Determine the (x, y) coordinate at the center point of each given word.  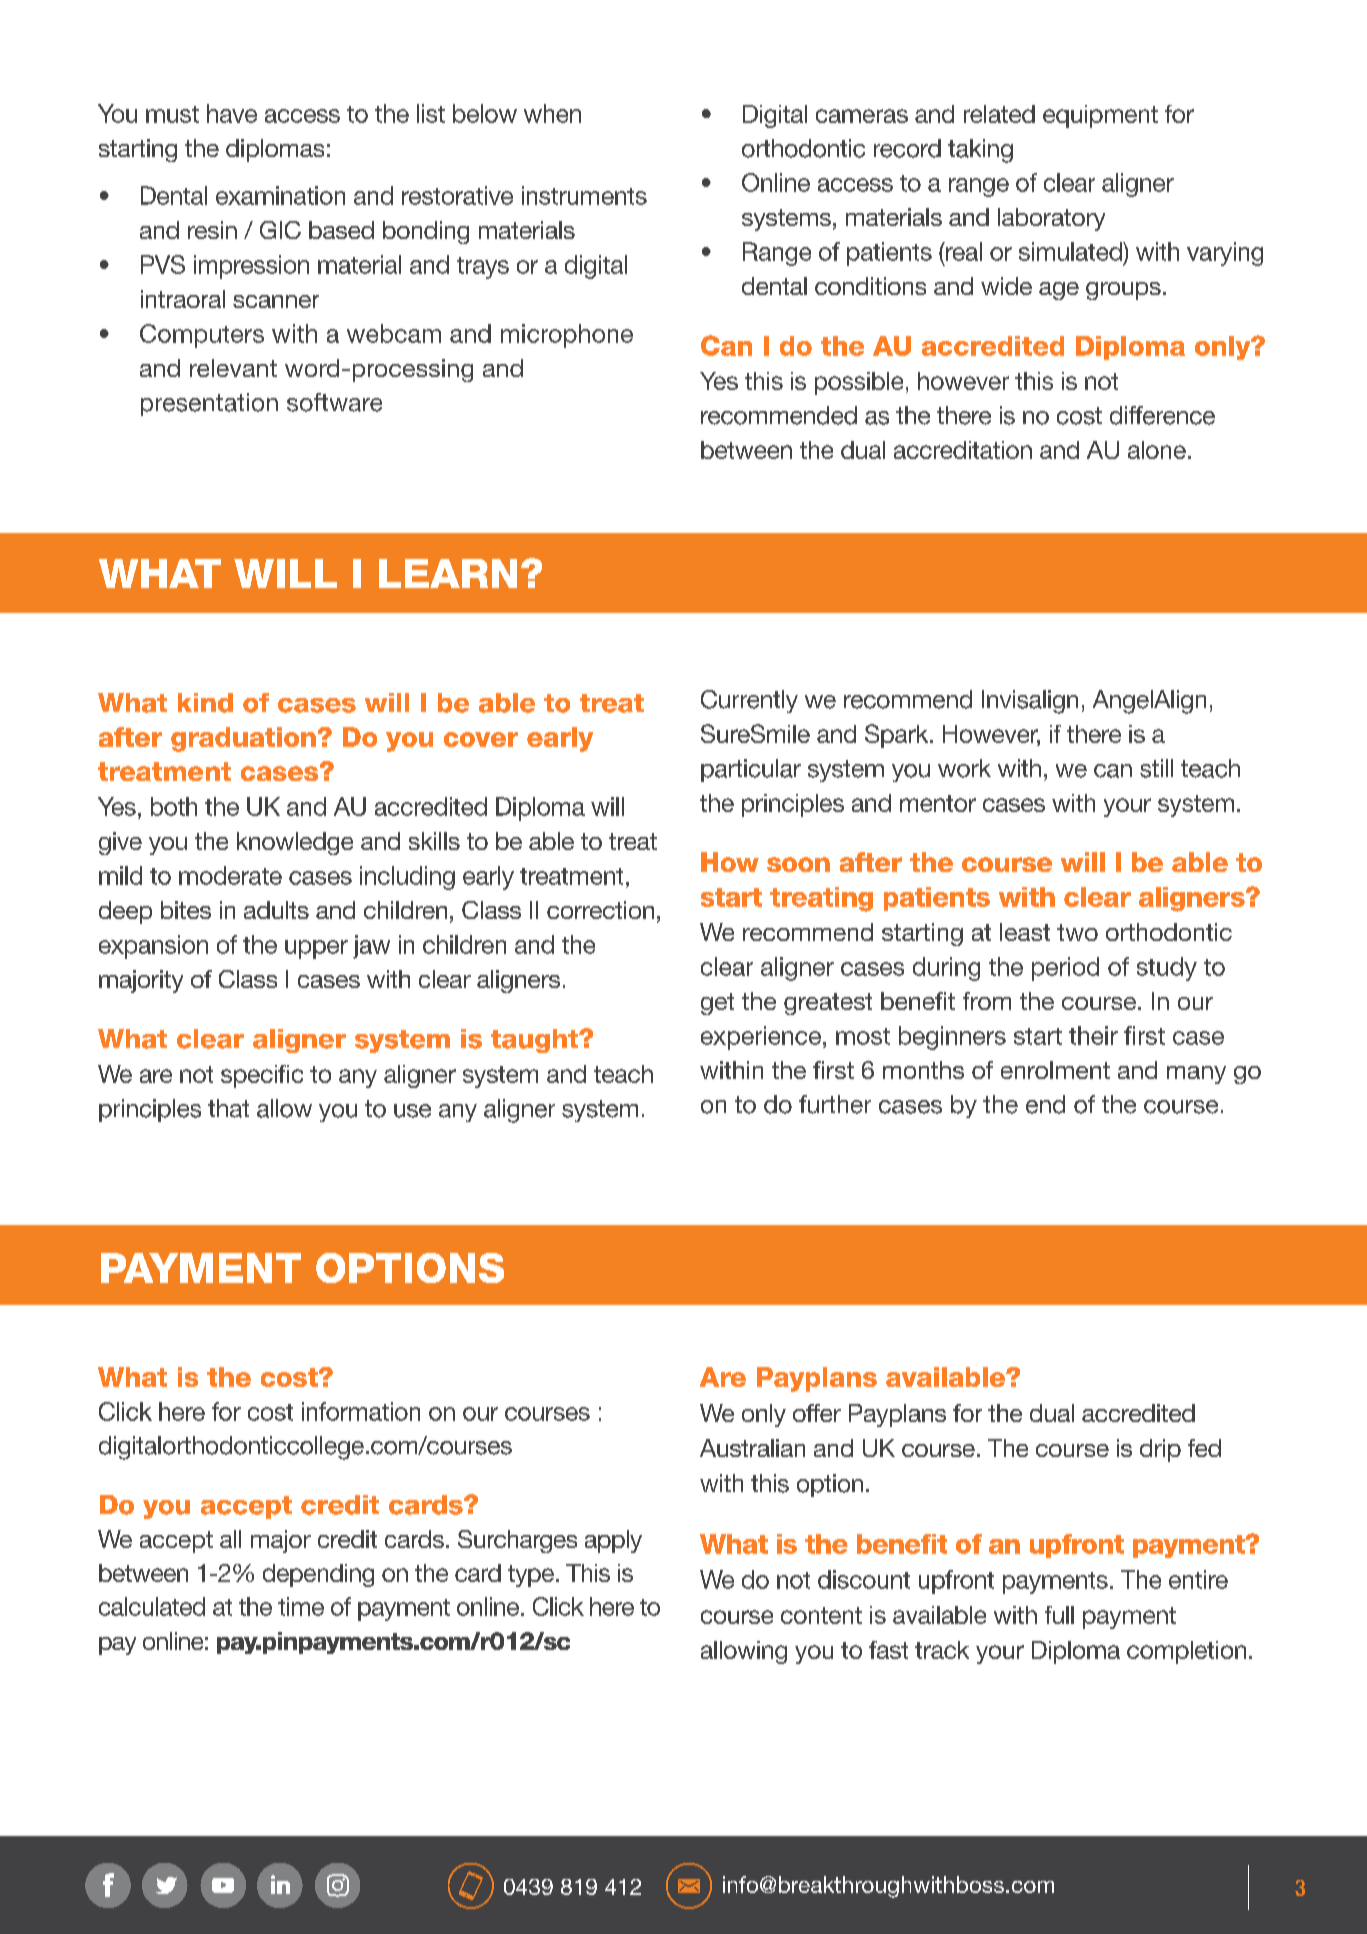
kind (205, 703)
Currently (749, 701)
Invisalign (1030, 702)
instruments (584, 195)
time (301, 1606)
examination (280, 195)
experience (761, 1038)
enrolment (1055, 1070)
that (228, 1108)
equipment (1100, 116)
